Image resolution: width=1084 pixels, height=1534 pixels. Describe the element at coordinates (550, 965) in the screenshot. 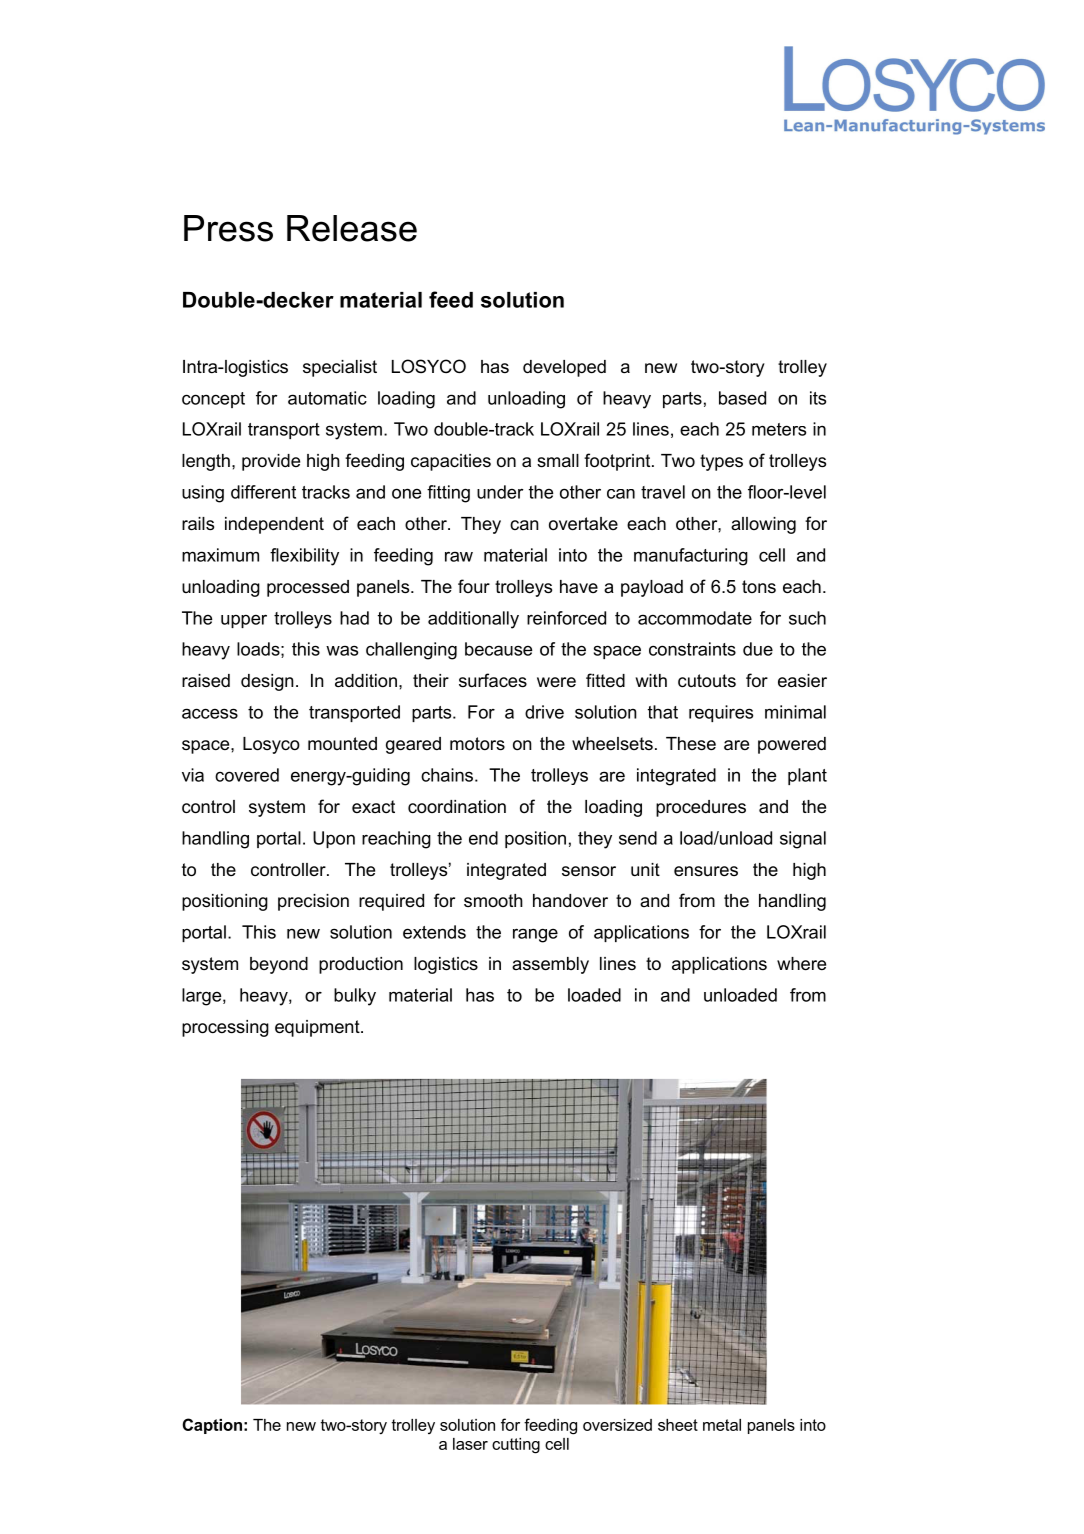

I see `assembly` at that location.
